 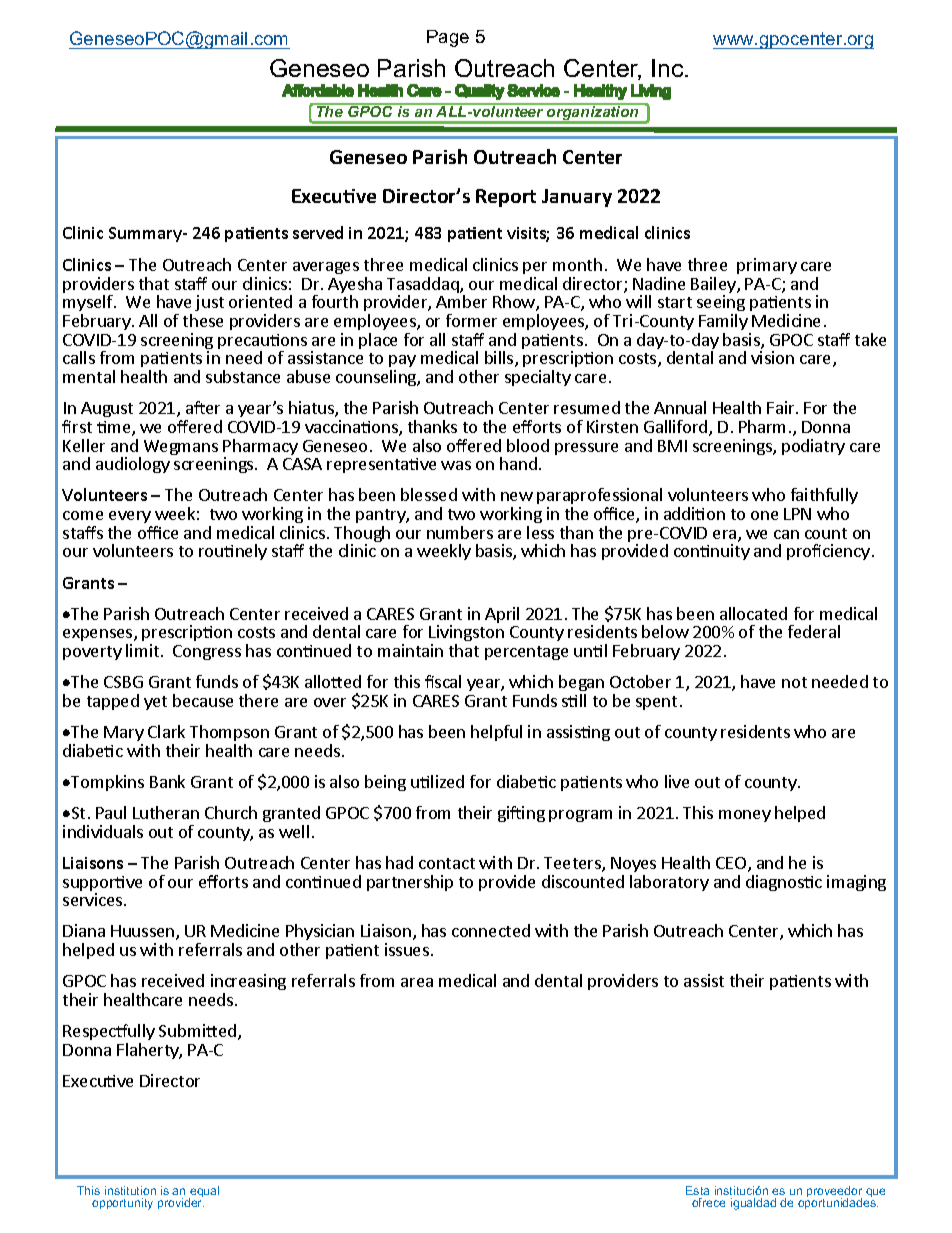 I want to click on supportive, so click(x=102, y=885).
